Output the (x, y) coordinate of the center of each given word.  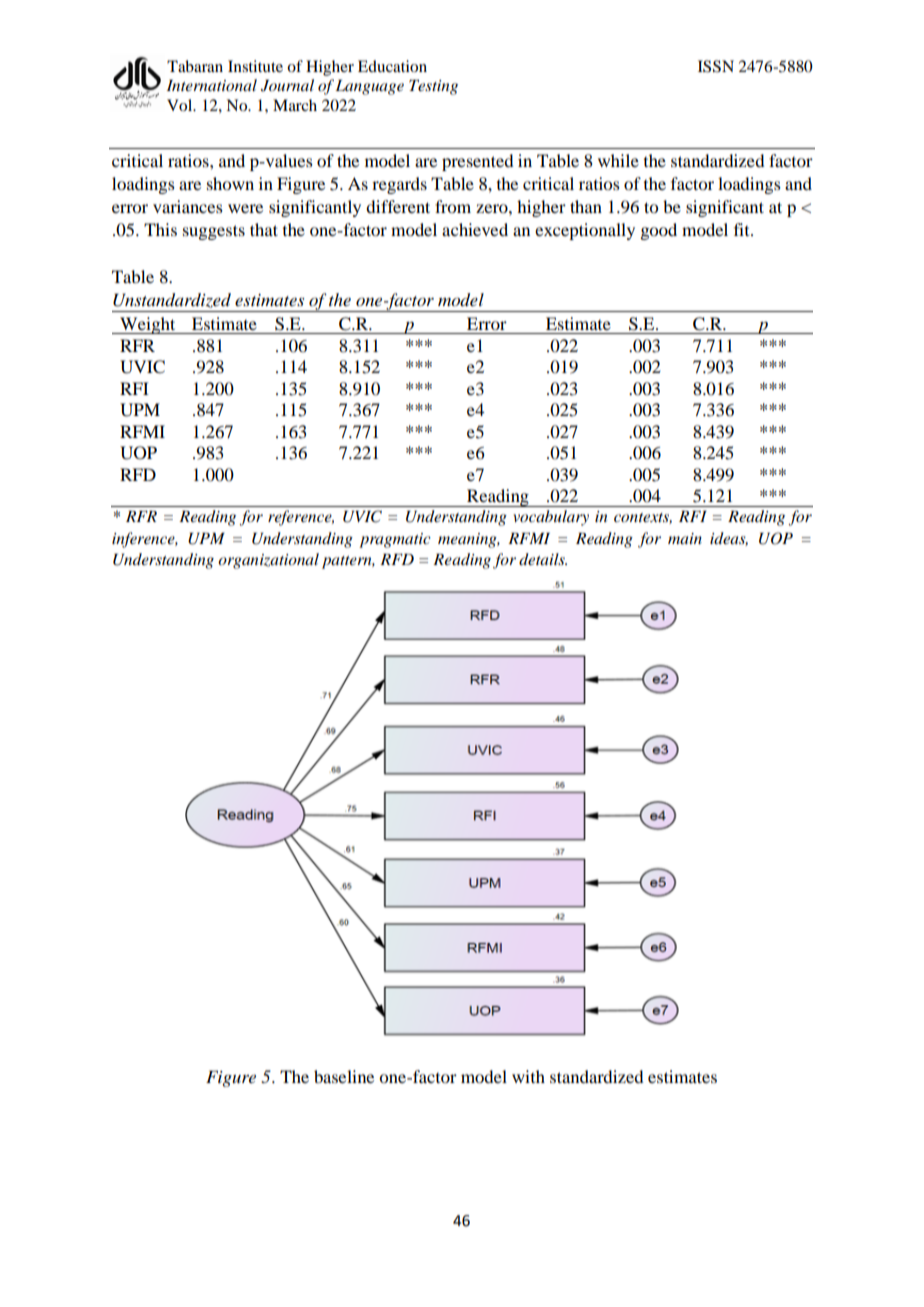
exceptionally (585, 231)
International (212, 85)
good (658, 231)
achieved (475, 229)
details (543, 559)
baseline (344, 1076)
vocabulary (551, 518)
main (685, 538)
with (528, 1076)
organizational (268, 561)
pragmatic (395, 540)
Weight (148, 325)
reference (301, 518)
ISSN (716, 66)
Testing (433, 87)
